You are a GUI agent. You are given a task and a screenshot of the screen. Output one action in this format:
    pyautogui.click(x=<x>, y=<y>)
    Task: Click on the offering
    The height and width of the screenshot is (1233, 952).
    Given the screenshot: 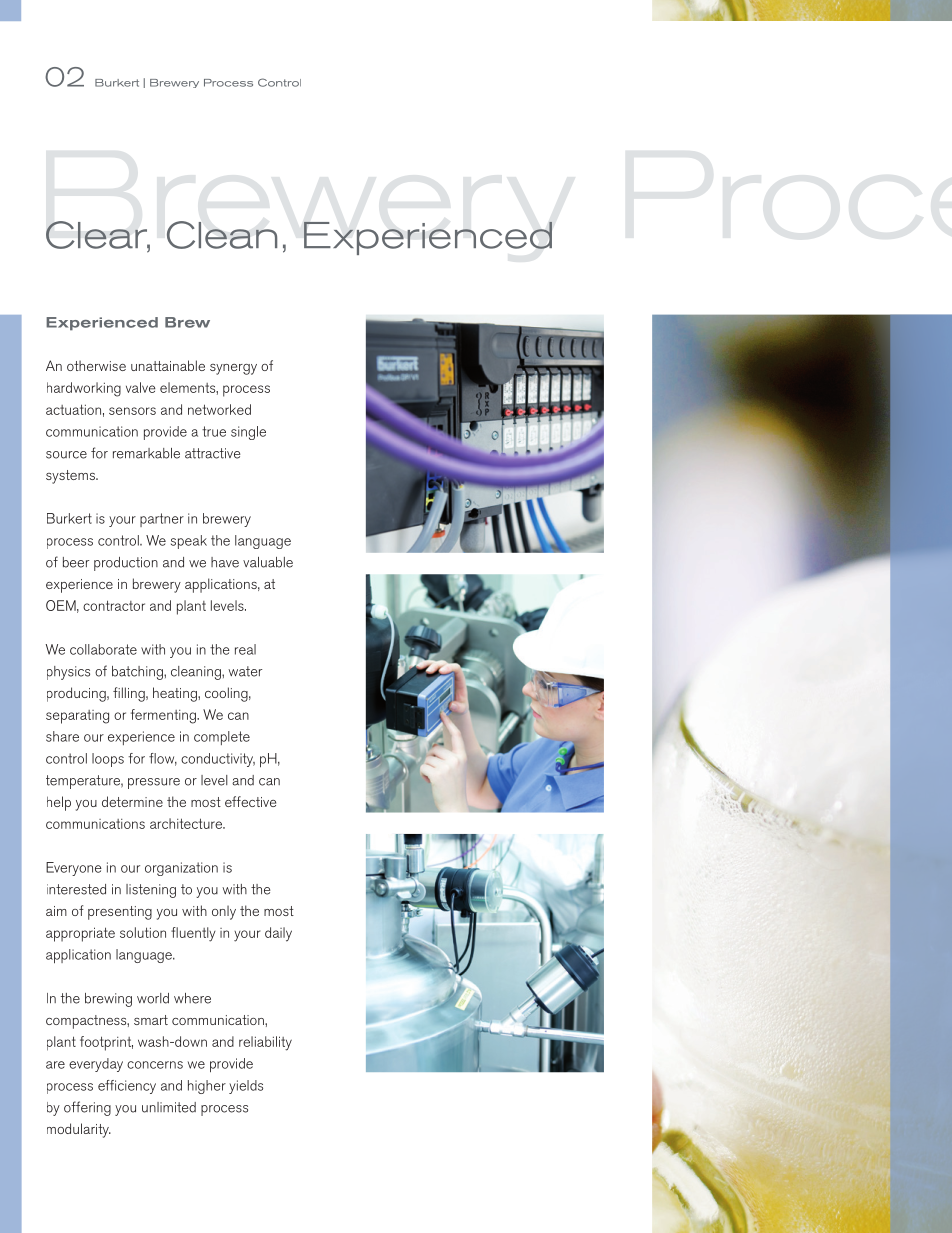 What is the action you would take?
    pyautogui.click(x=87, y=1108)
